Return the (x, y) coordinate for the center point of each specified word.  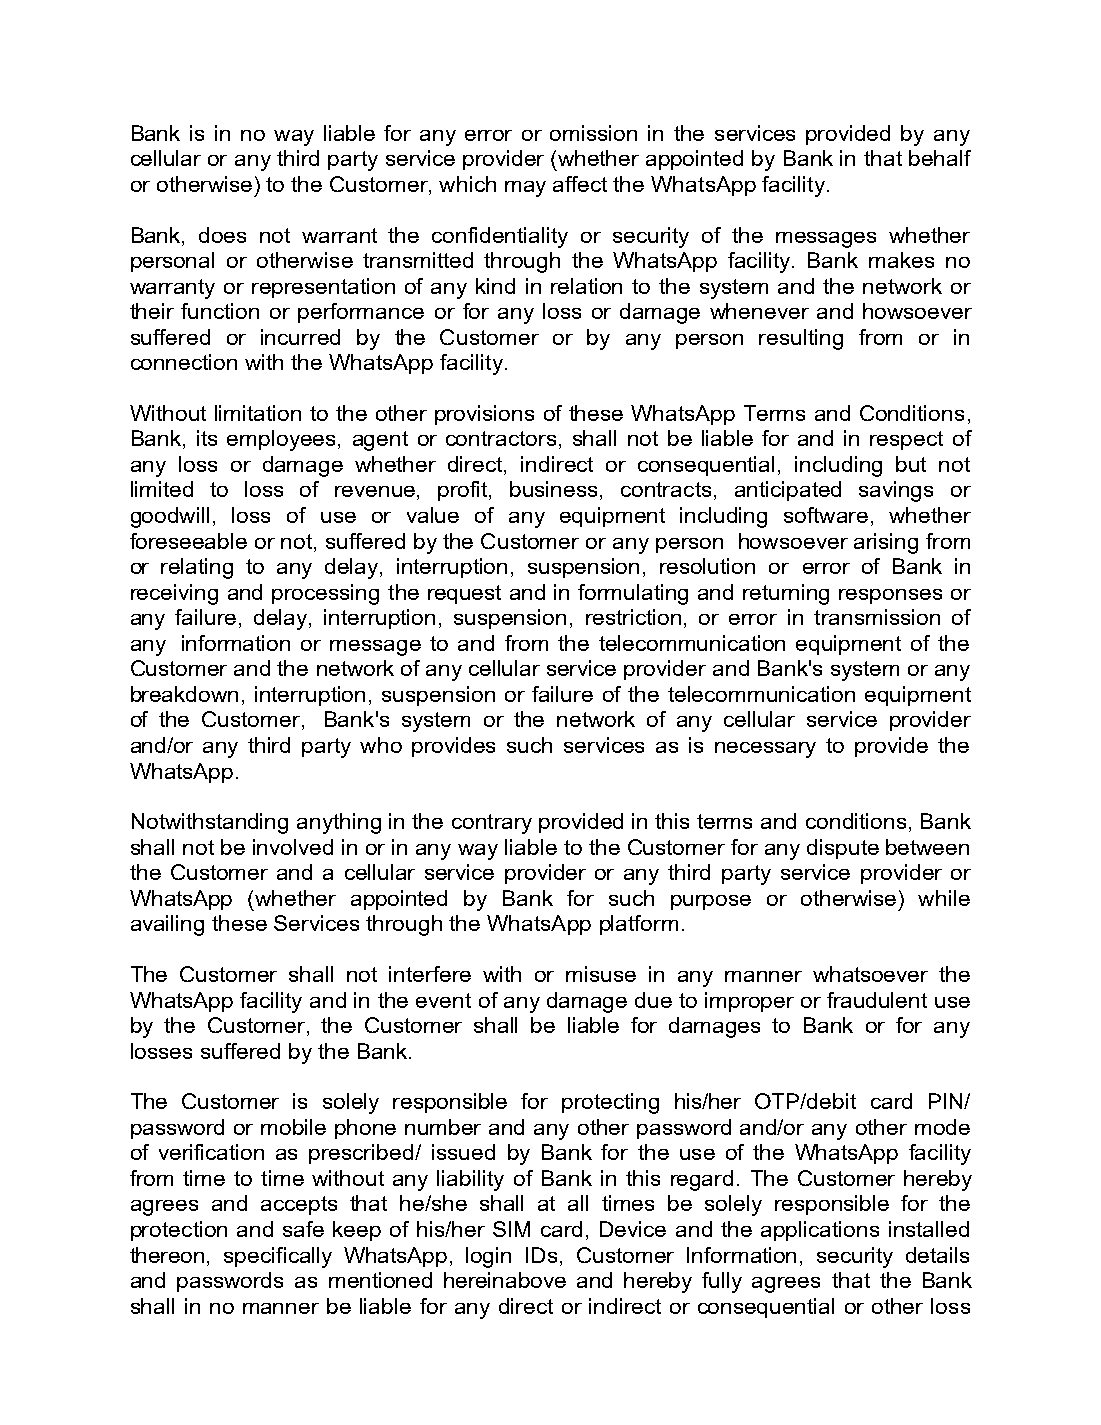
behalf (940, 158)
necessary (765, 750)
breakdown (184, 694)
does (222, 235)
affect (580, 184)
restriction (633, 617)
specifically (278, 1257)
